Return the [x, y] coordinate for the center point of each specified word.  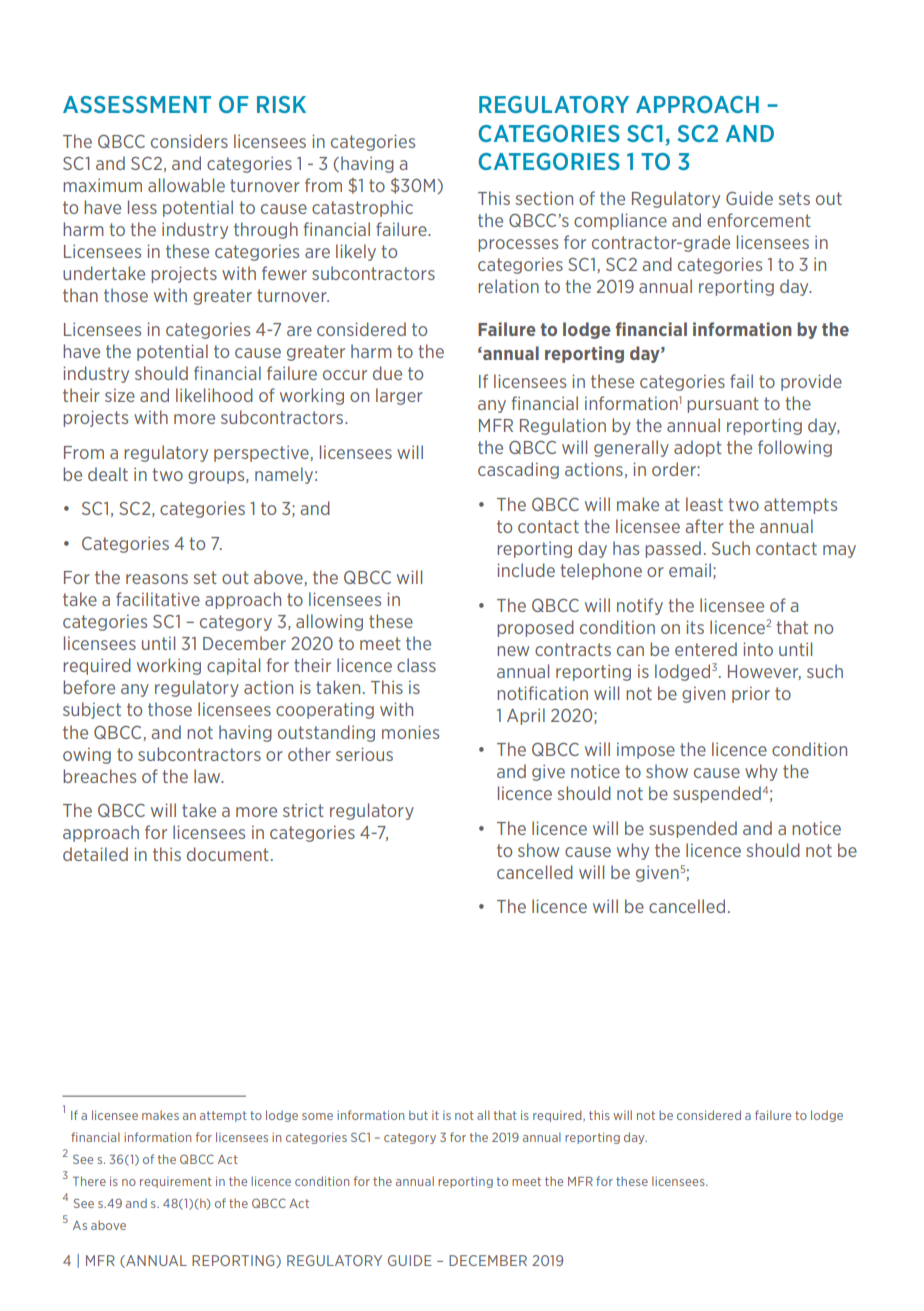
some [317, 1116]
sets [794, 198]
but [418, 1115]
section [544, 198]
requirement [176, 1182]
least [704, 504]
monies [410, 732]
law [208, 776]
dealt [108, 474]
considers [189, 141]
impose [646, 750]
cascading [518, 470]
